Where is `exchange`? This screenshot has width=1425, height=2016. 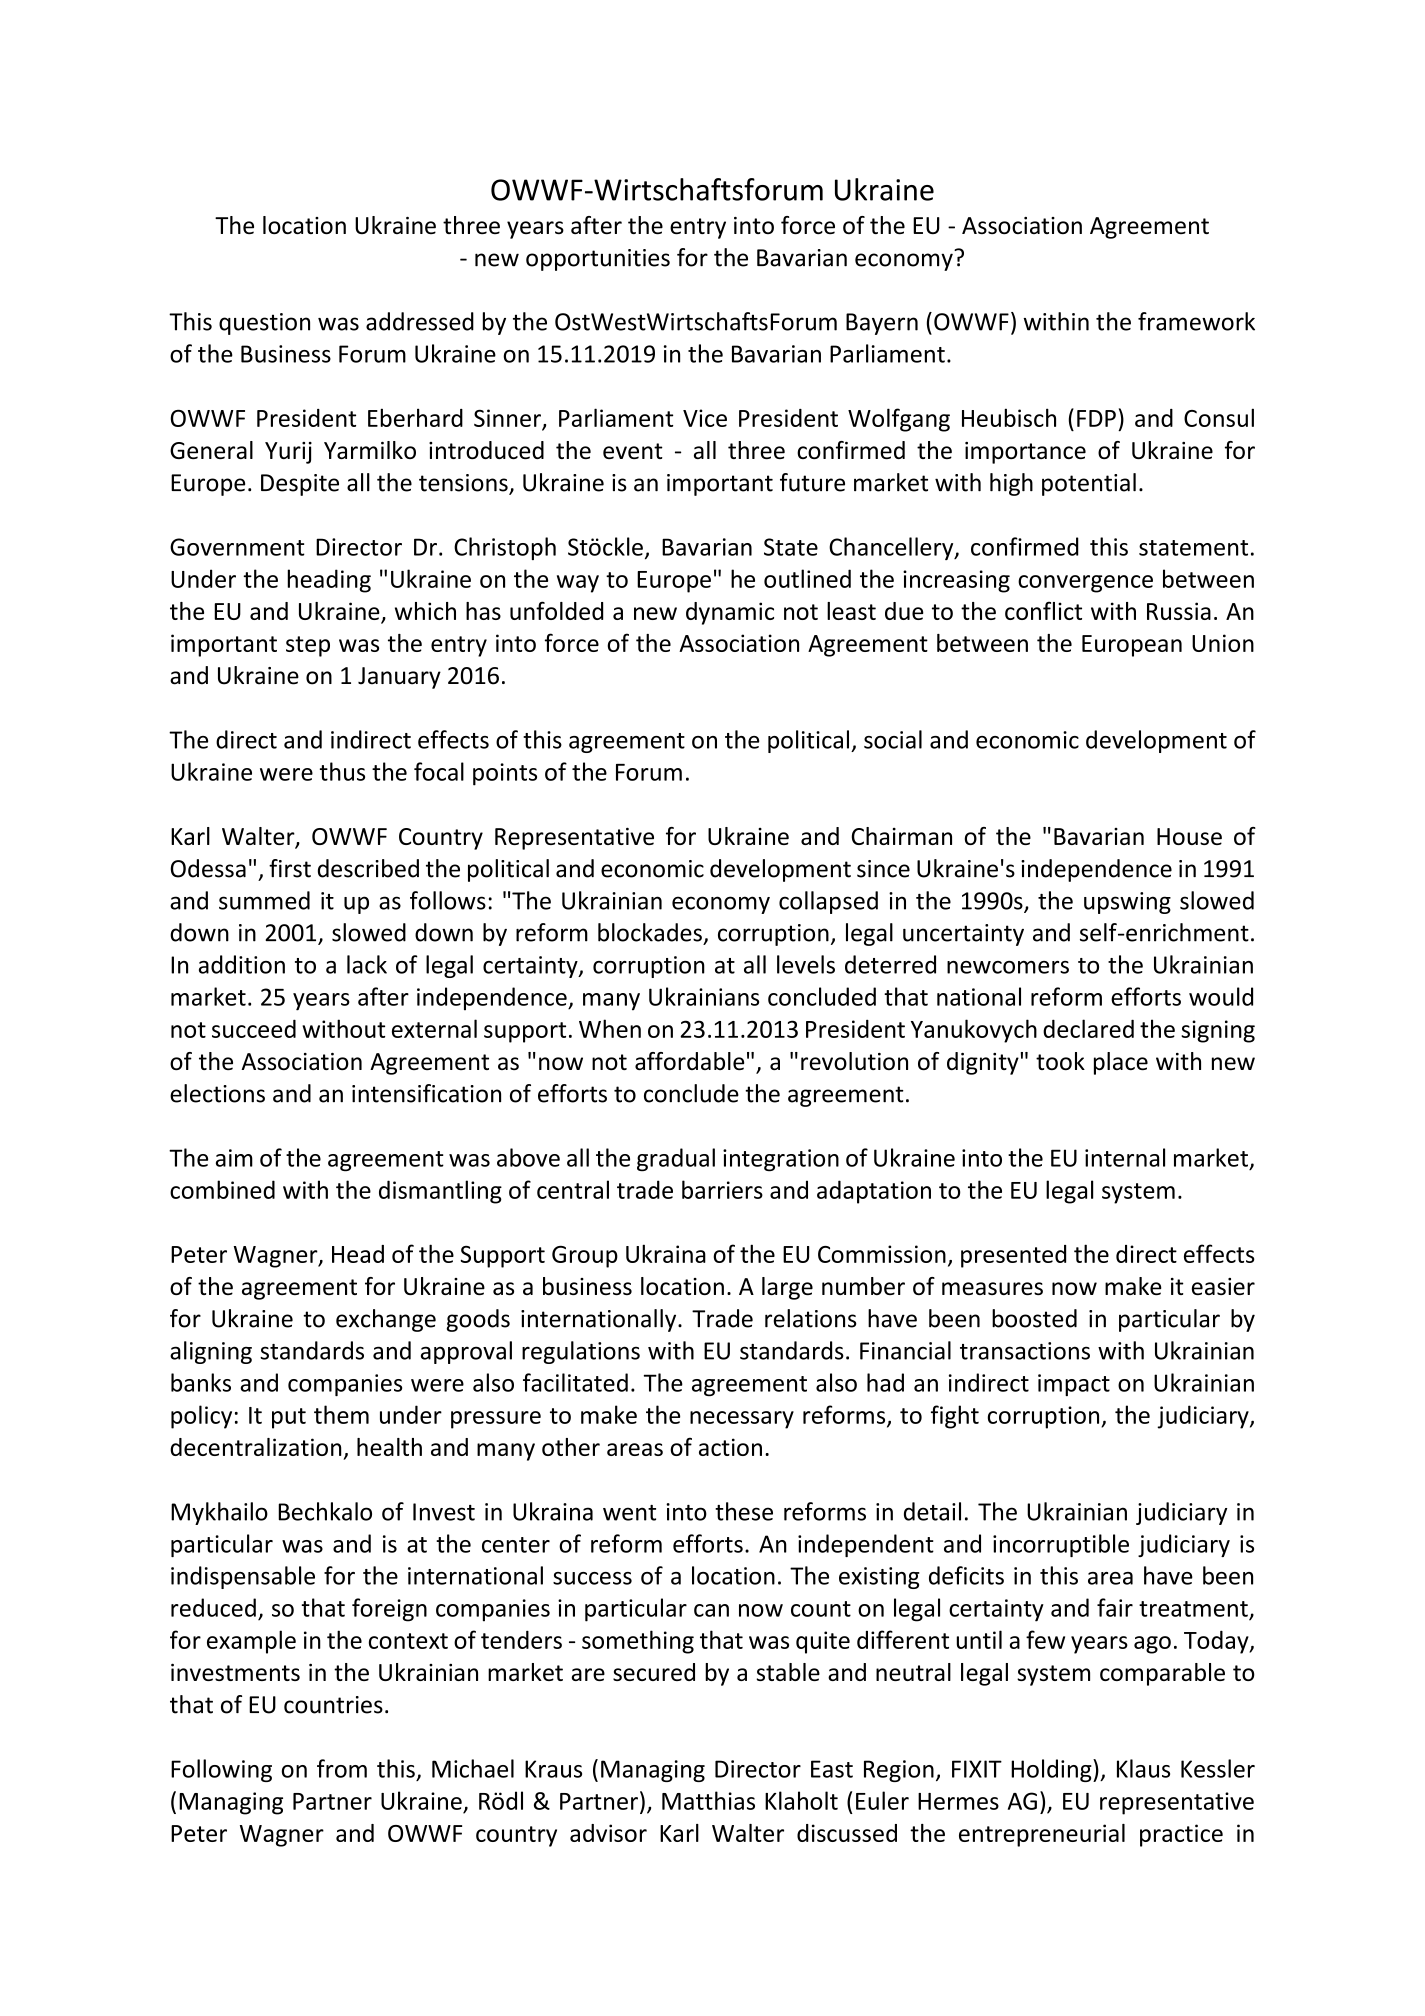
exchange is located at coordinates (386, 1320).
